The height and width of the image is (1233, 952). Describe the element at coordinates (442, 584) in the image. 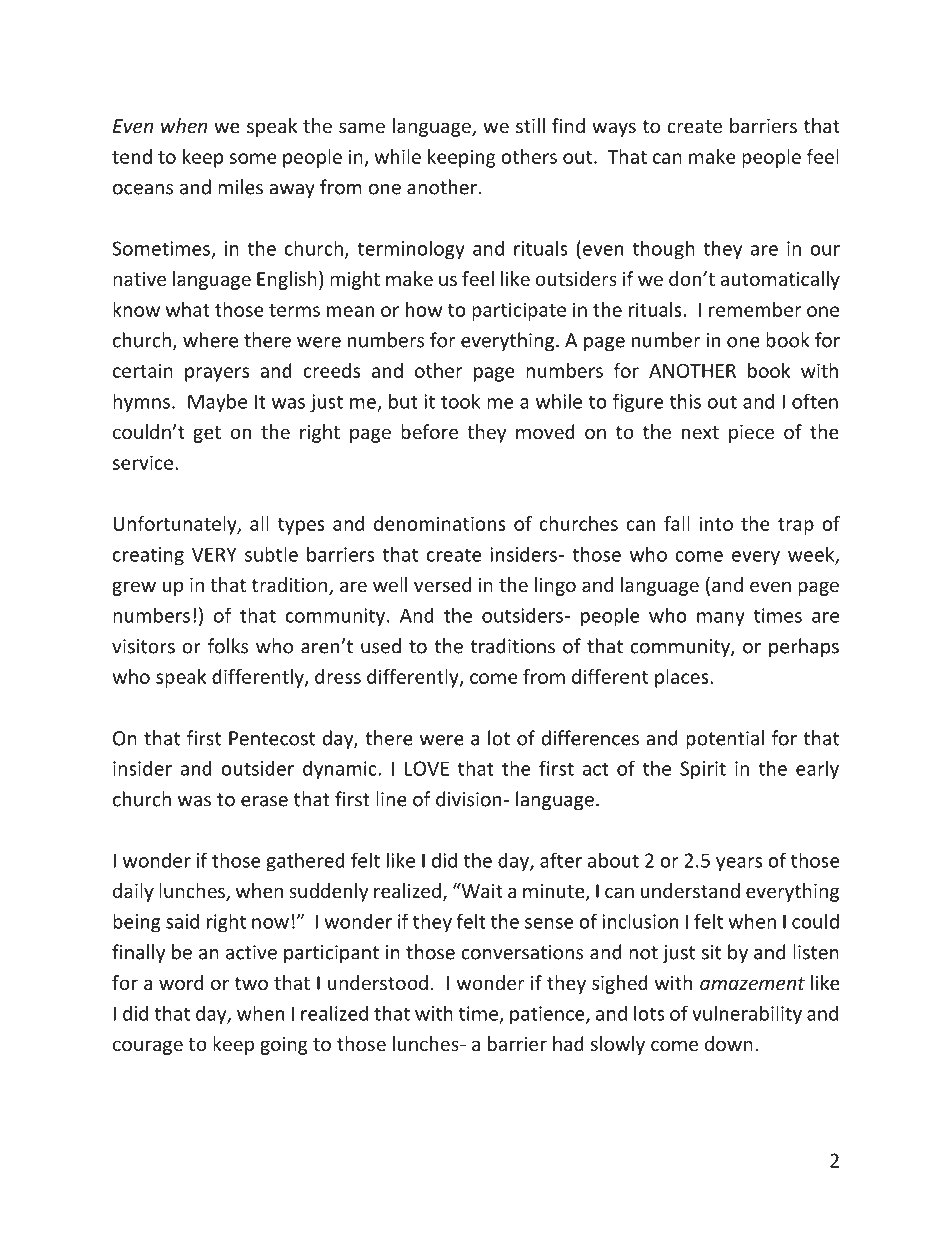

I see `versed` at that location.
